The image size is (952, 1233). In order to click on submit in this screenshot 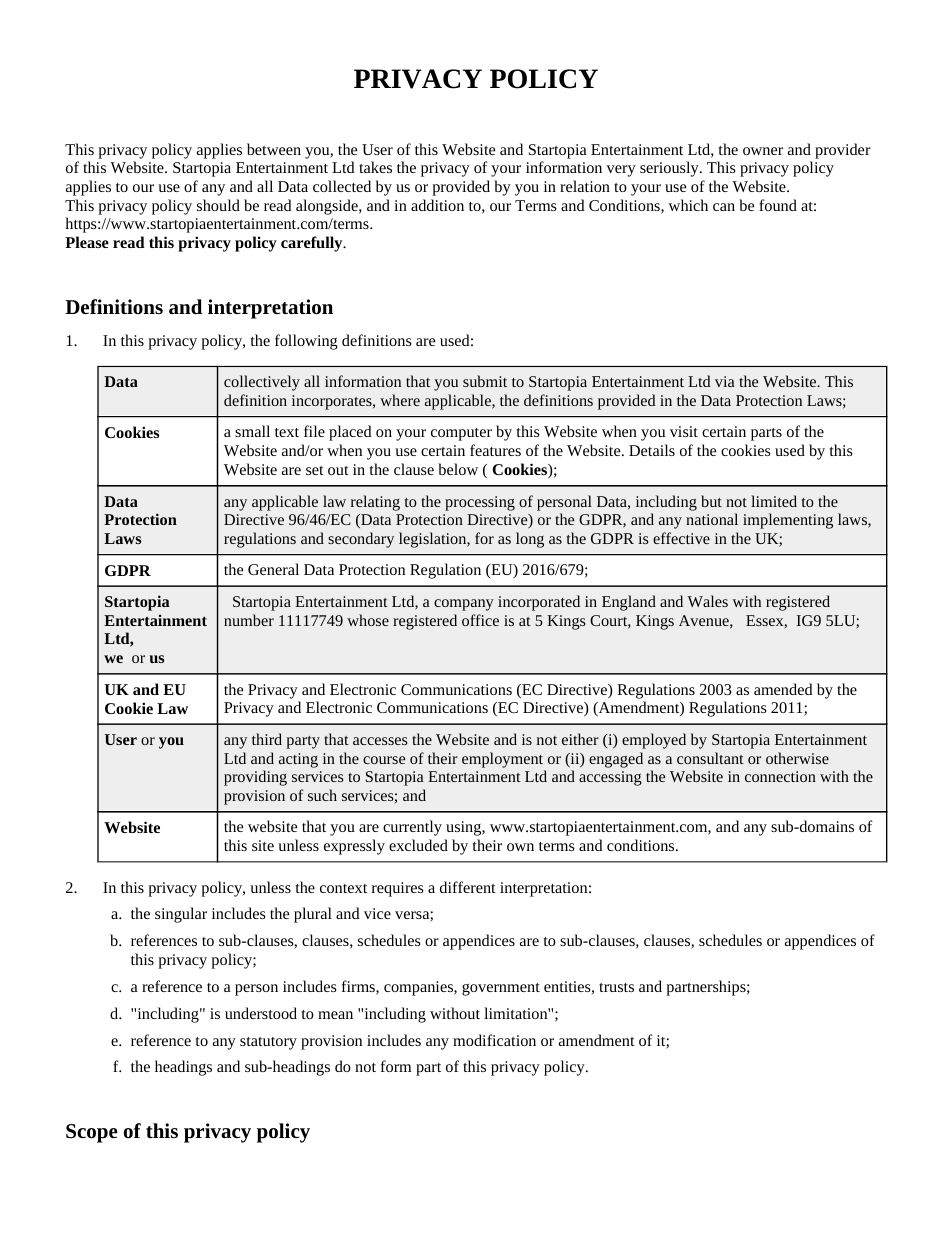, I will do `click(485, 381)`.
